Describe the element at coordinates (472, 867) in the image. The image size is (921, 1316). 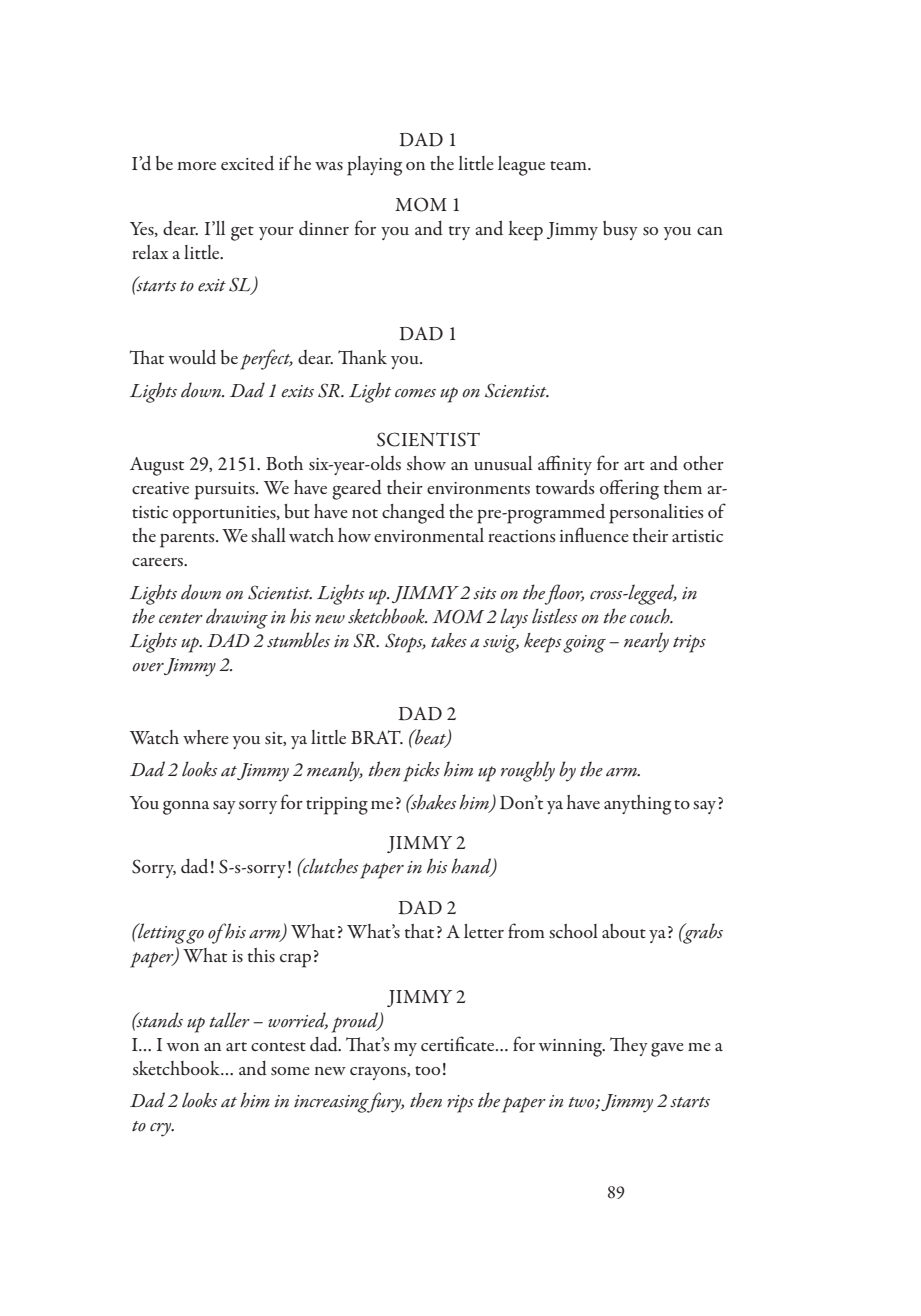
I see `hand` at that location.
